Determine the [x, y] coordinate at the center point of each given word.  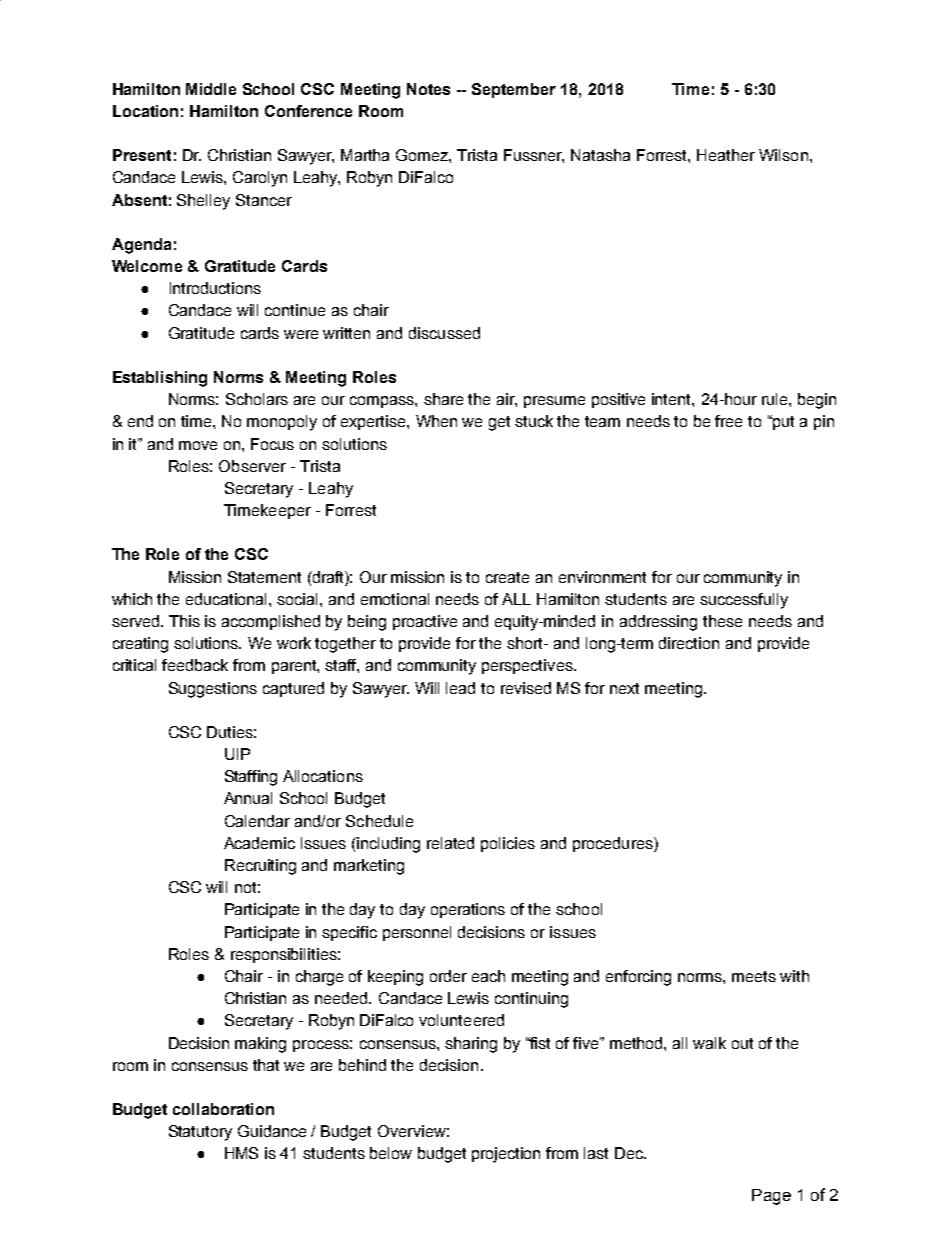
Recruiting [260, 867]
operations [468, 910]
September [514, 90]
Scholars [257, 399]
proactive [425, 622]
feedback [195, 665]
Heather [726, 155]
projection [506, 1155]
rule [776, 399]
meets [754, 976]
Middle [211, 89]
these [722, 621]
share [443, 399]
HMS [241, 1153]
